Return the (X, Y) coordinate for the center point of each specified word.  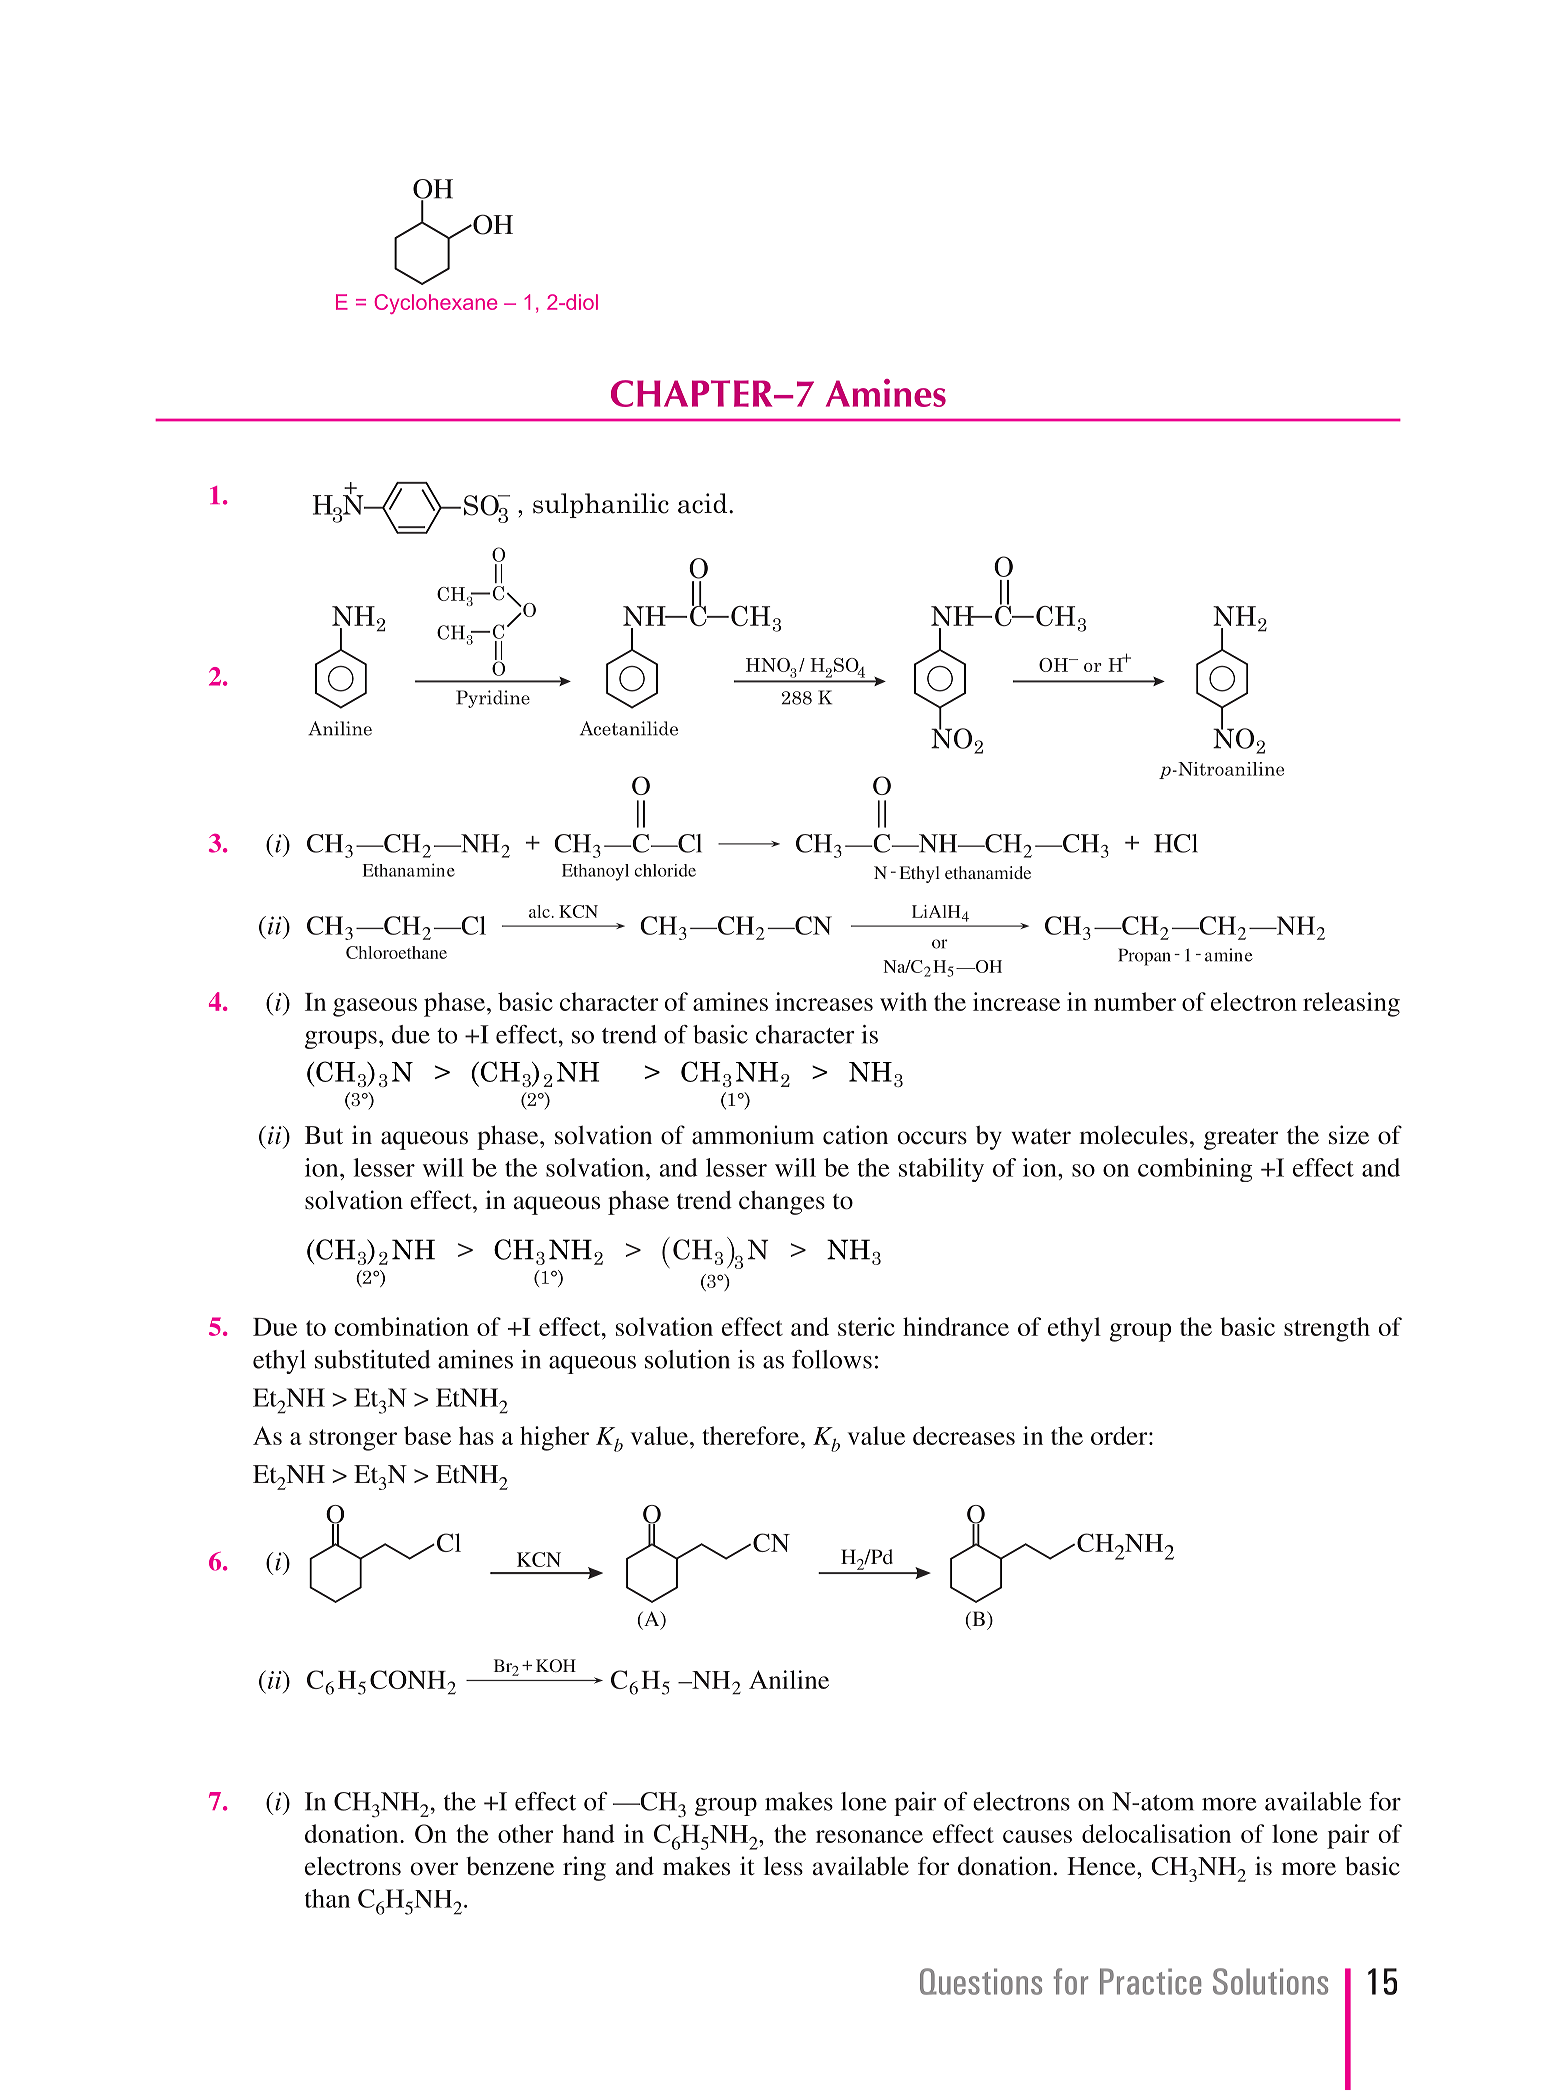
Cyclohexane (435, 304)
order (1120, 1435)
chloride (665, 870)
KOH (556, 1665)
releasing (1351, 1004)
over (434, 1869)
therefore (750, 1435)
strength (1327, 1329)
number (1135, 1001)
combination (401, 1326)
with (903, 1001)
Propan (1144, 957)
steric (866, 1326)
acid (704, 503)
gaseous (375, 1007)
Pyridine (493, 699)
